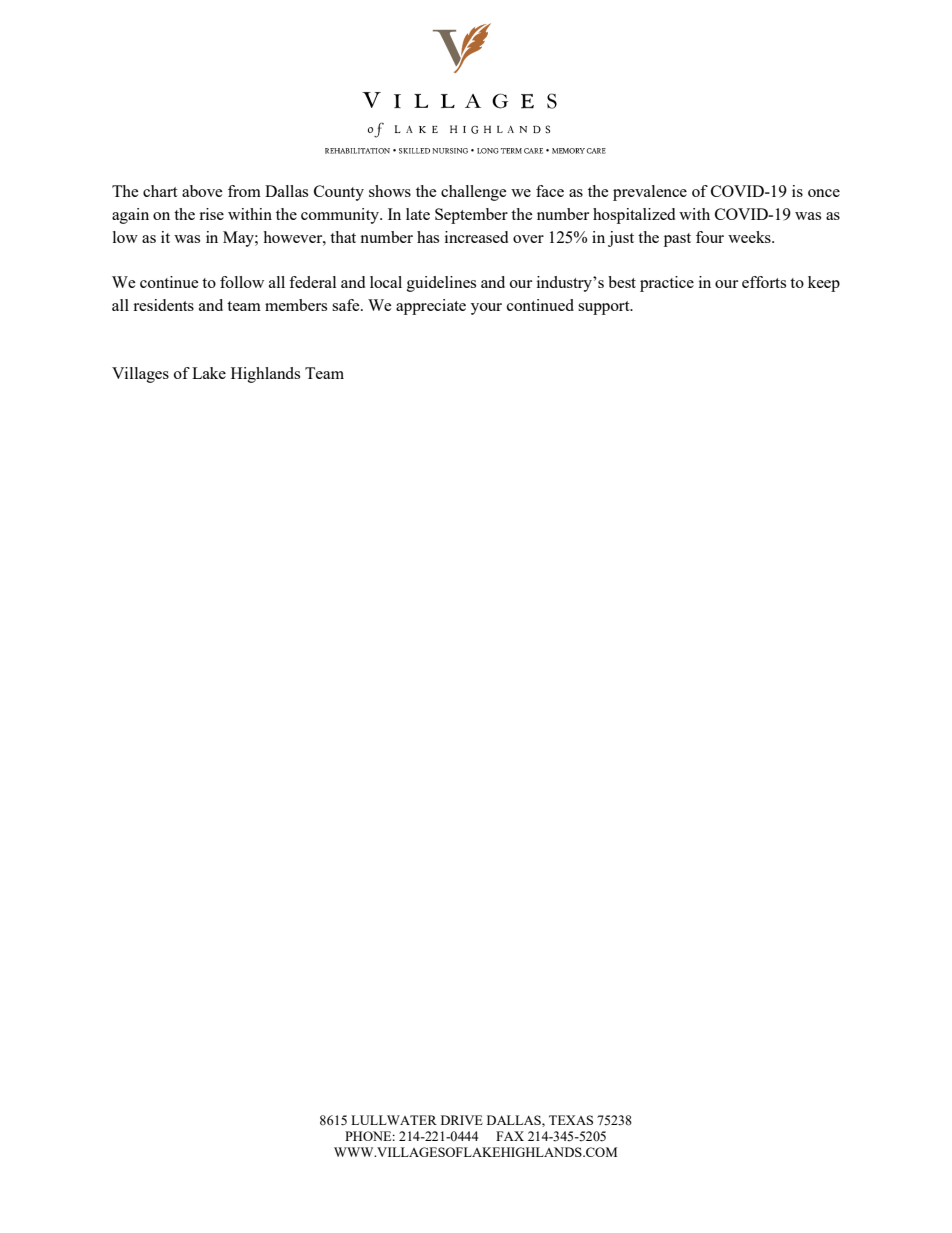 This screenshot has width=952, height=1233. Describe the element at coordinates (667, 284) in the screenshot. I see `practice` at that location.
